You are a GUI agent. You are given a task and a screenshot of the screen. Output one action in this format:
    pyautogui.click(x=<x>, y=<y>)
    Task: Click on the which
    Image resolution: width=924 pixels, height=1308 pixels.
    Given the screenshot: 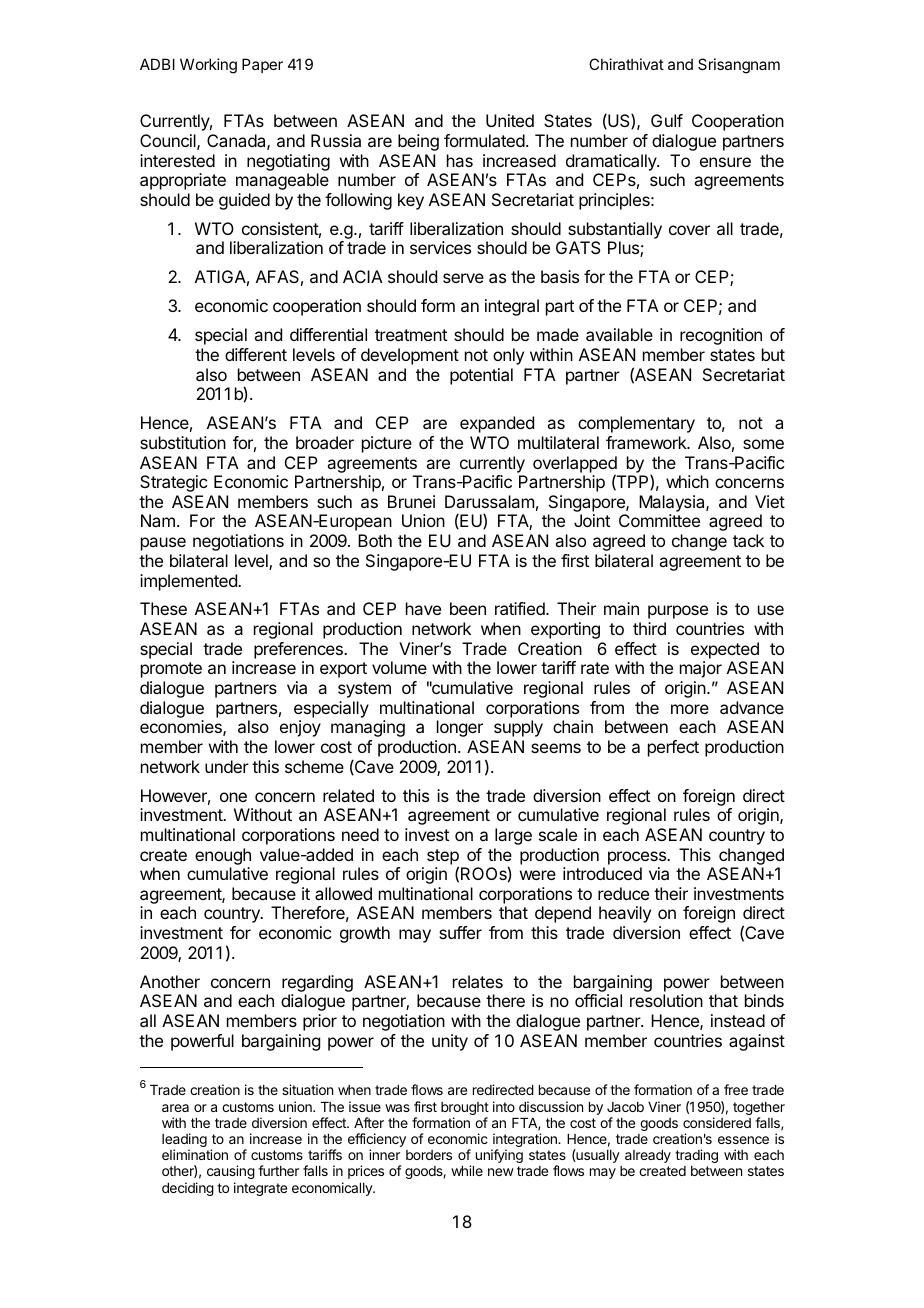 What is the action you would take?
    pyautogui.click(x=687, y=481)
